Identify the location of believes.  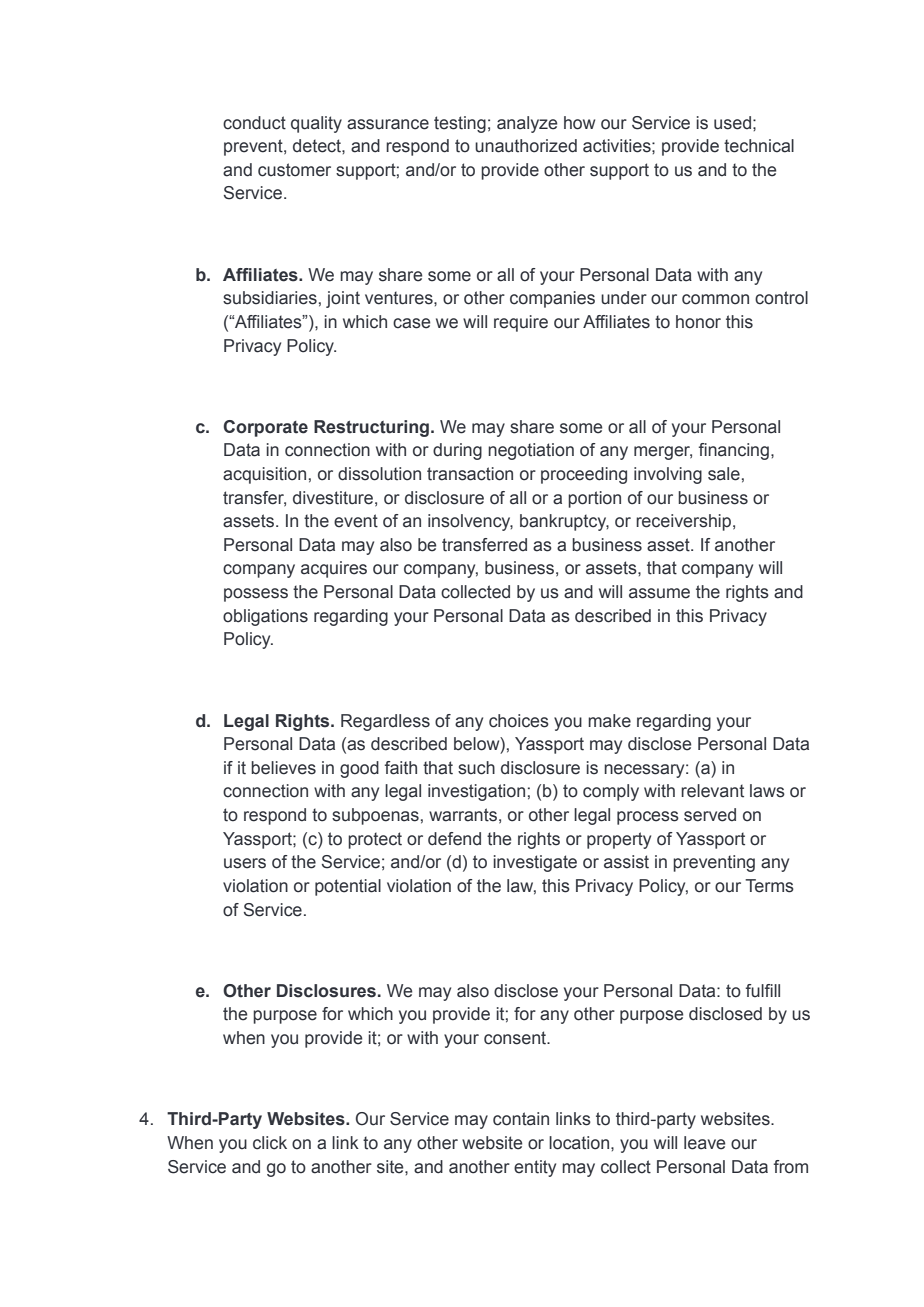
(283, 768).
